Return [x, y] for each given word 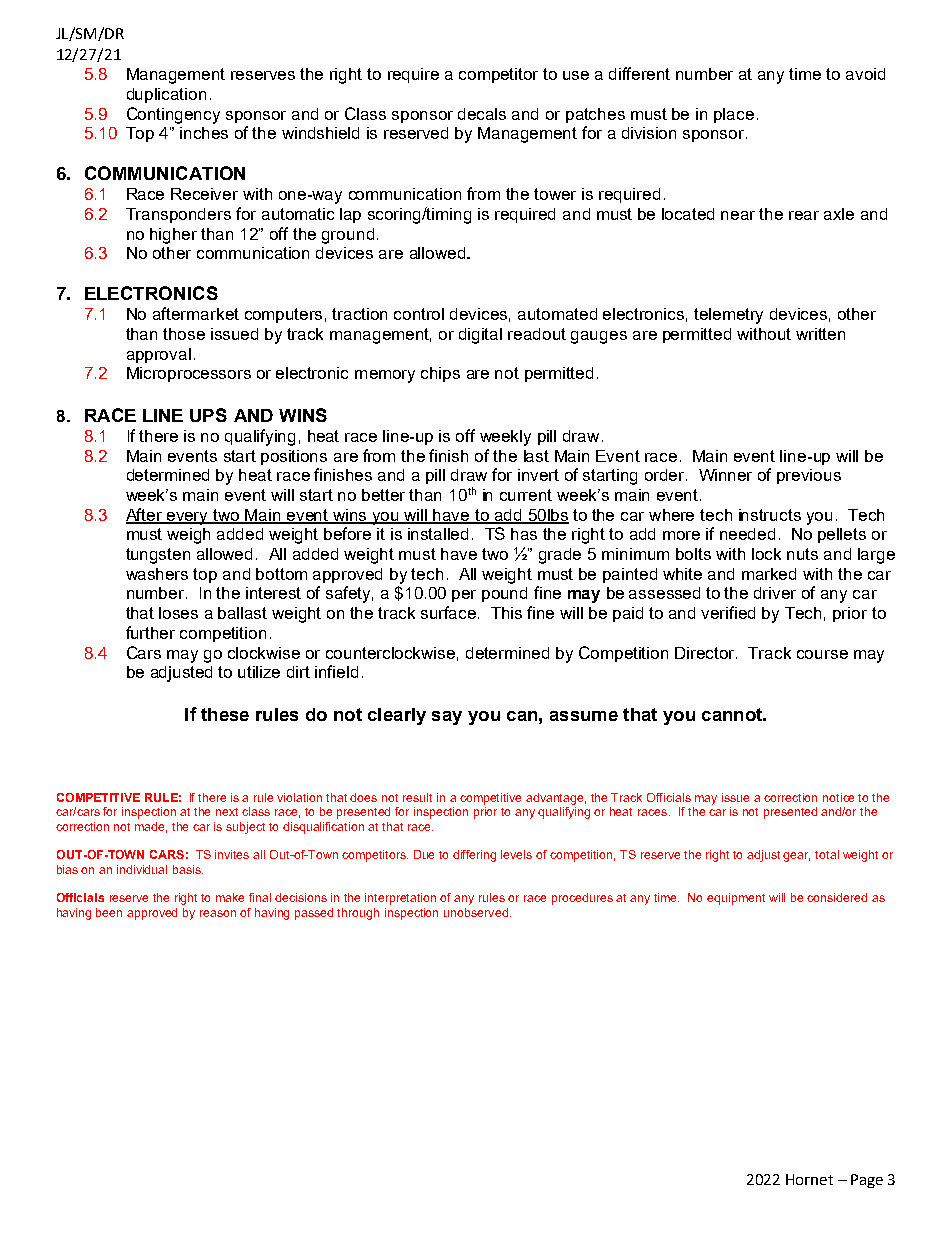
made [151, 827]
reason [218, 913]
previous [809, 476]
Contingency [173, 115]
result [417, 797]
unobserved [476, 912]
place [734, 115]
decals [482, 114]
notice [838, 797]
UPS [208, 415]
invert [538, 475]
